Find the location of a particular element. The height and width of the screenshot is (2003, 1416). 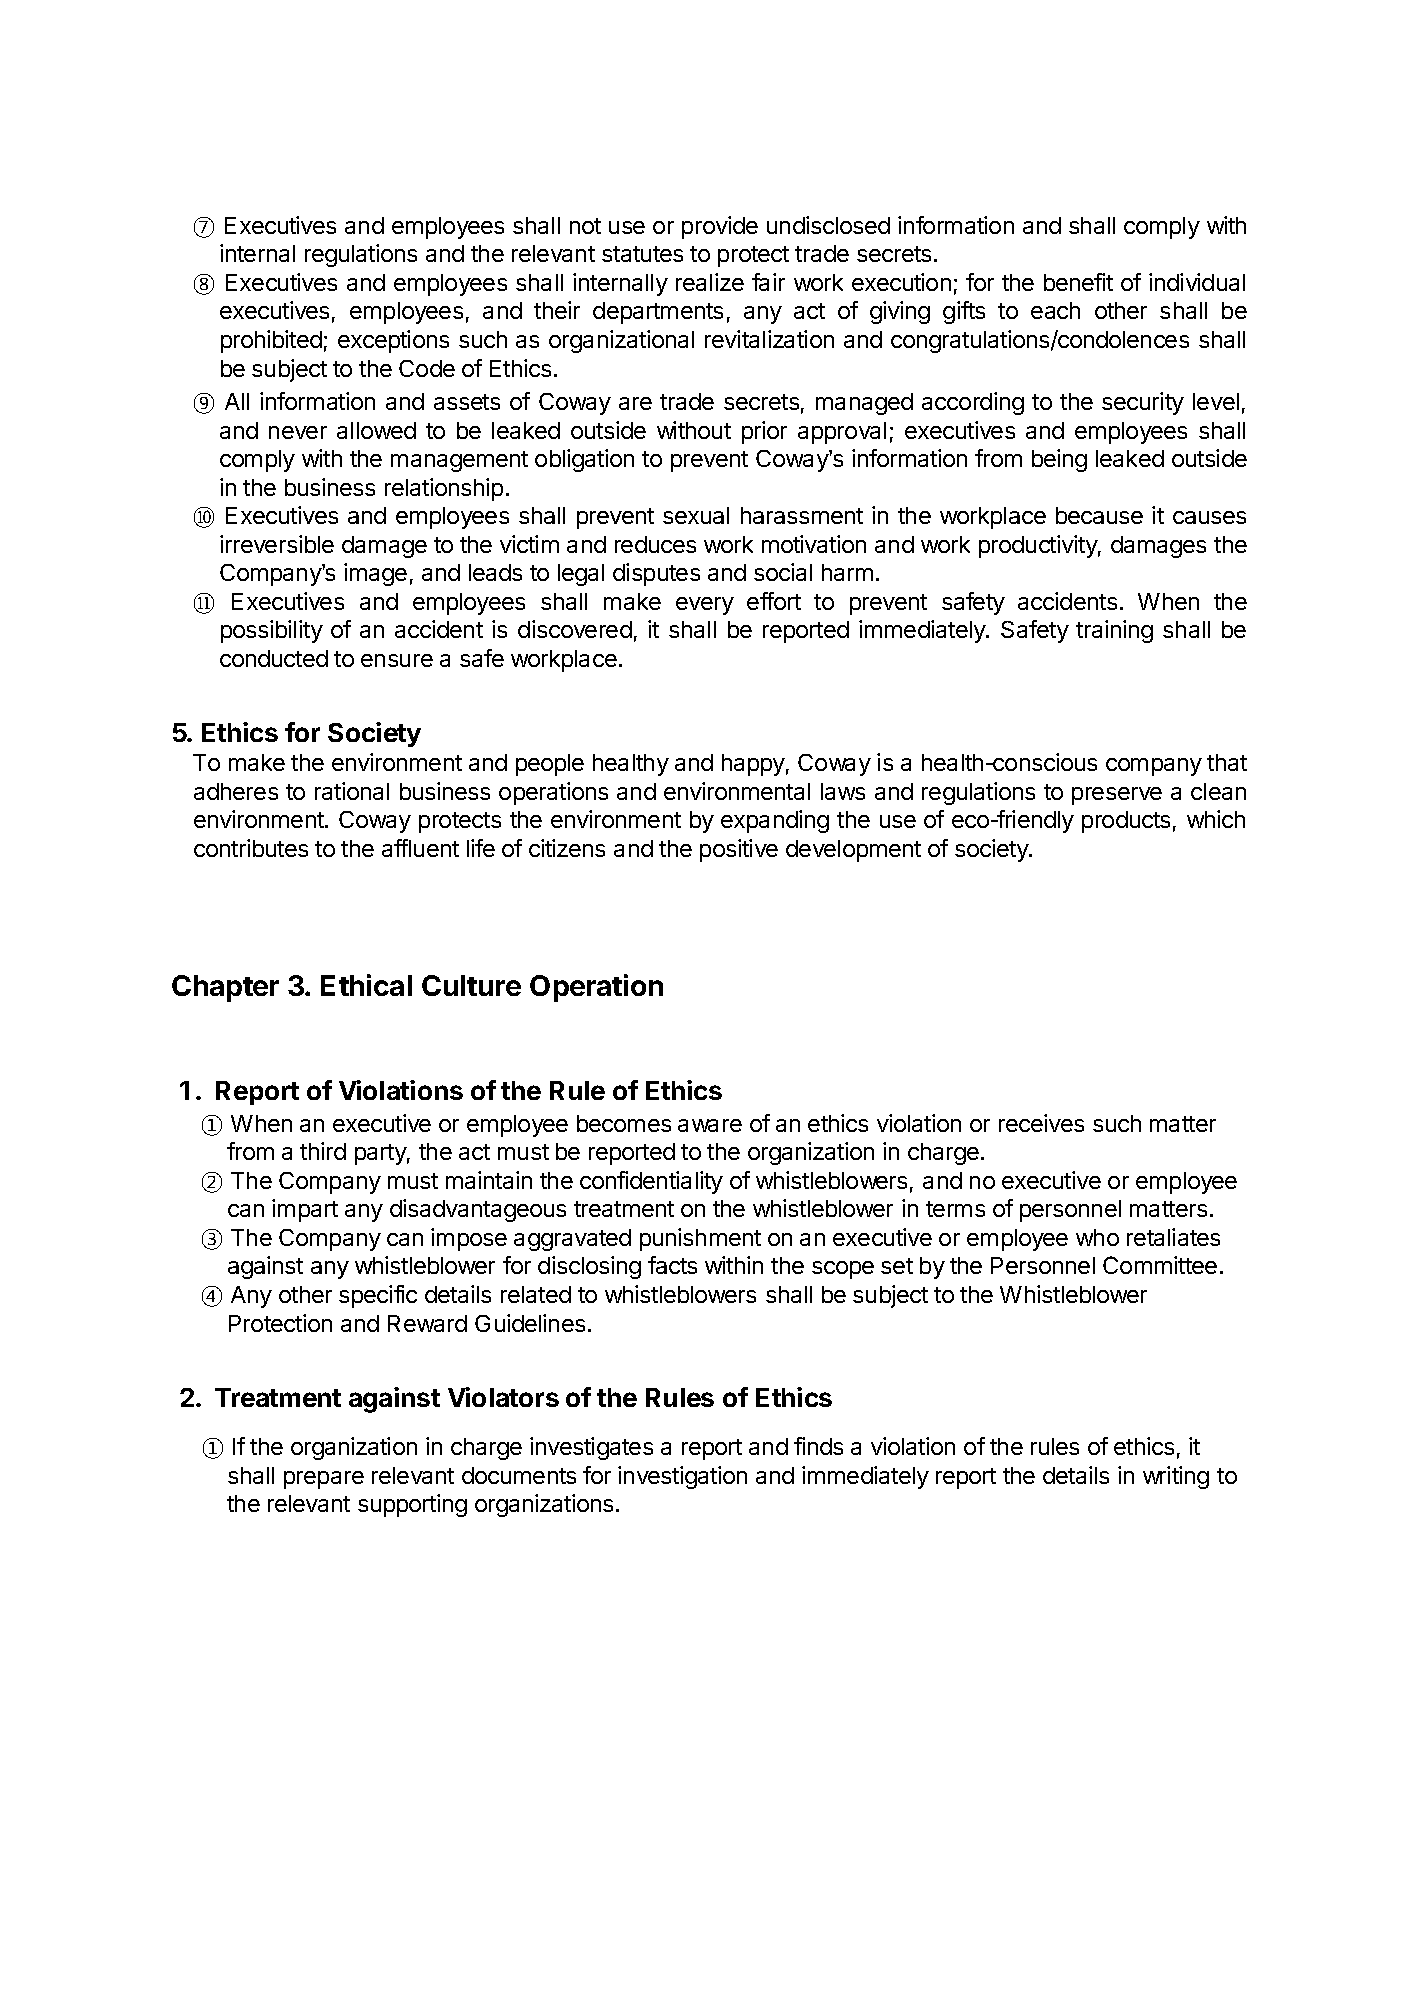

realize is located at coordinates (710, 282).
